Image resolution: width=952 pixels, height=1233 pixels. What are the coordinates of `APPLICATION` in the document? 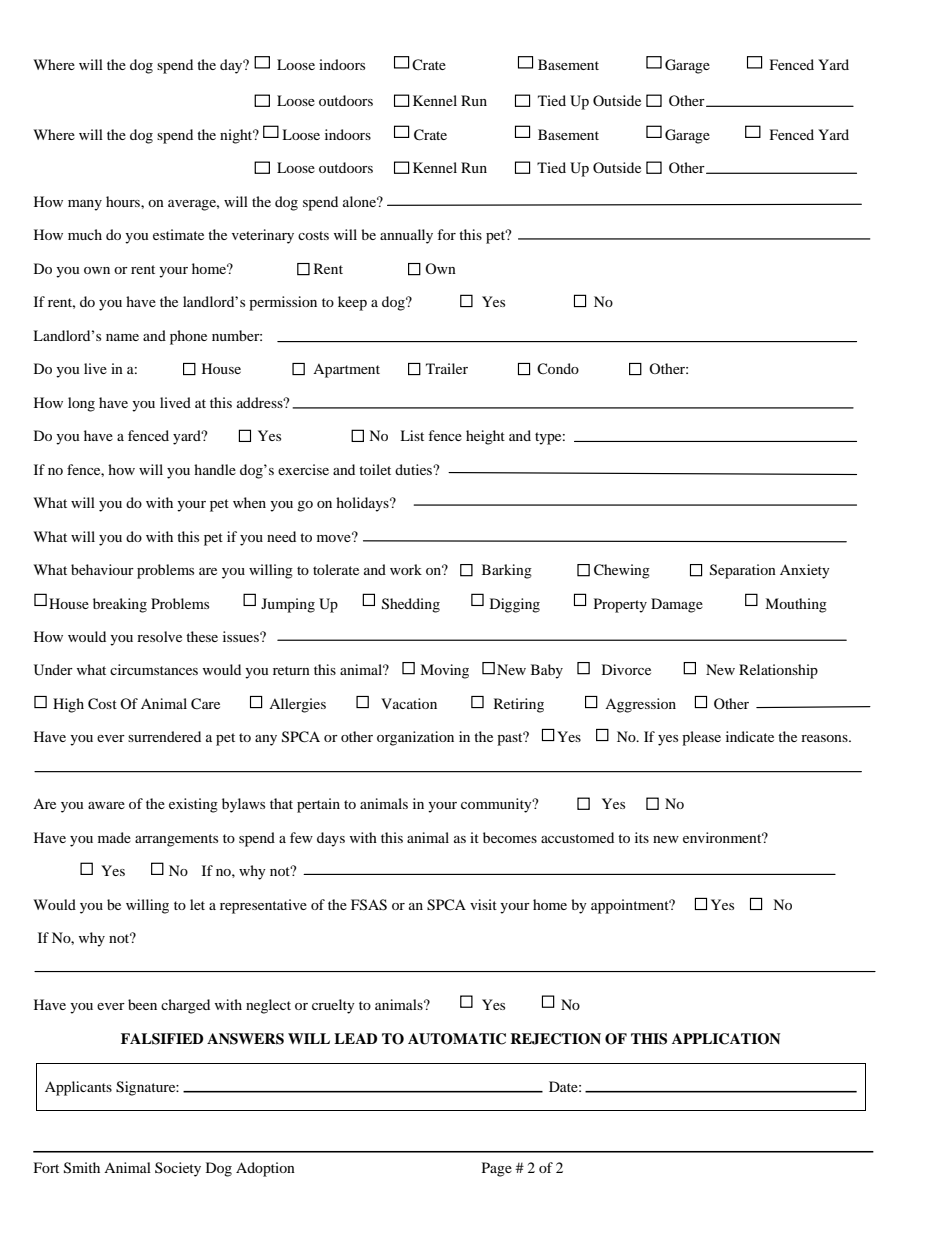 It's located at (726, 1039).
